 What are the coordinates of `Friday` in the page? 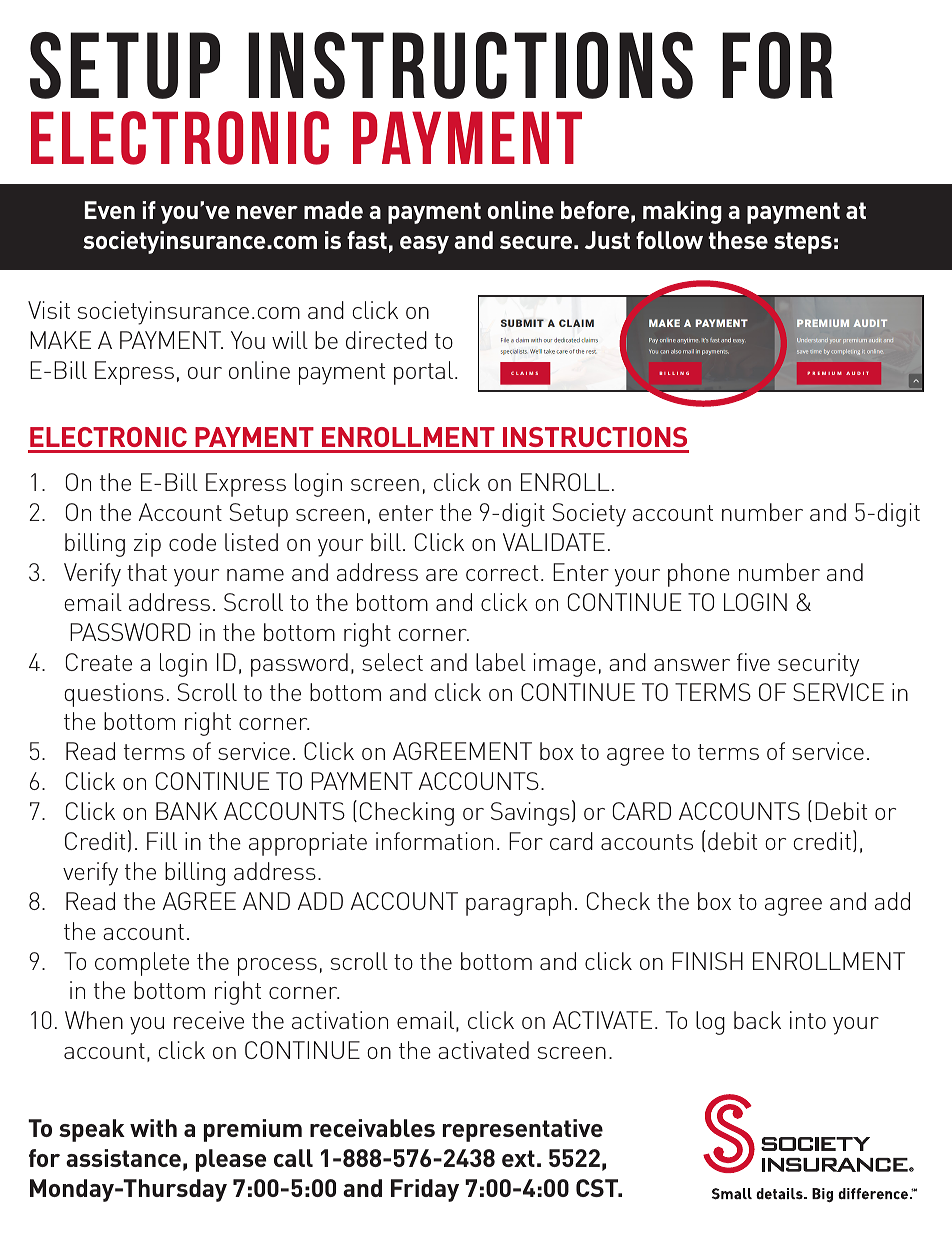 It's located at (425, 1190).
